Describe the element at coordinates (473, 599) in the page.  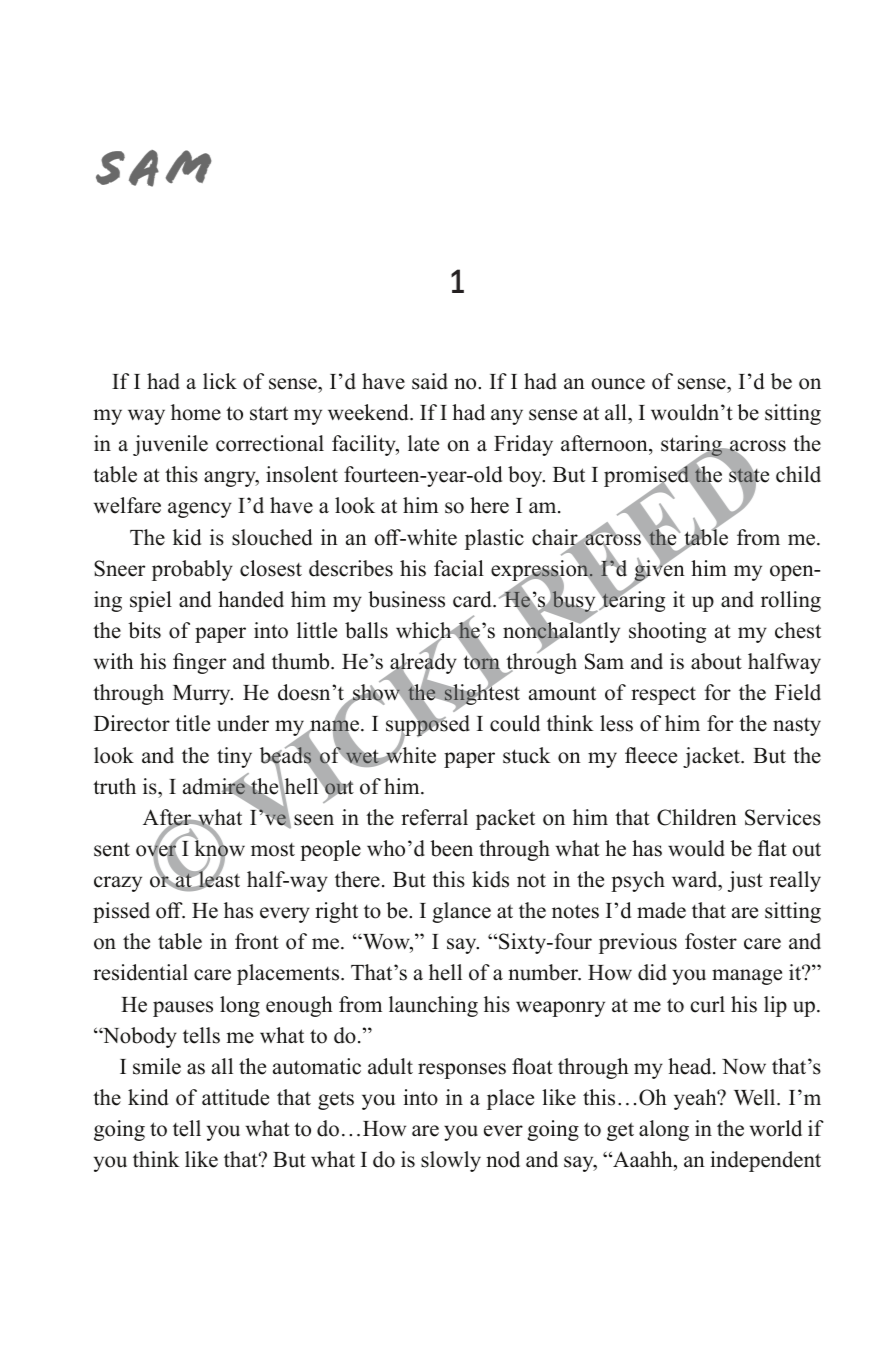
I see `card` at that location.
